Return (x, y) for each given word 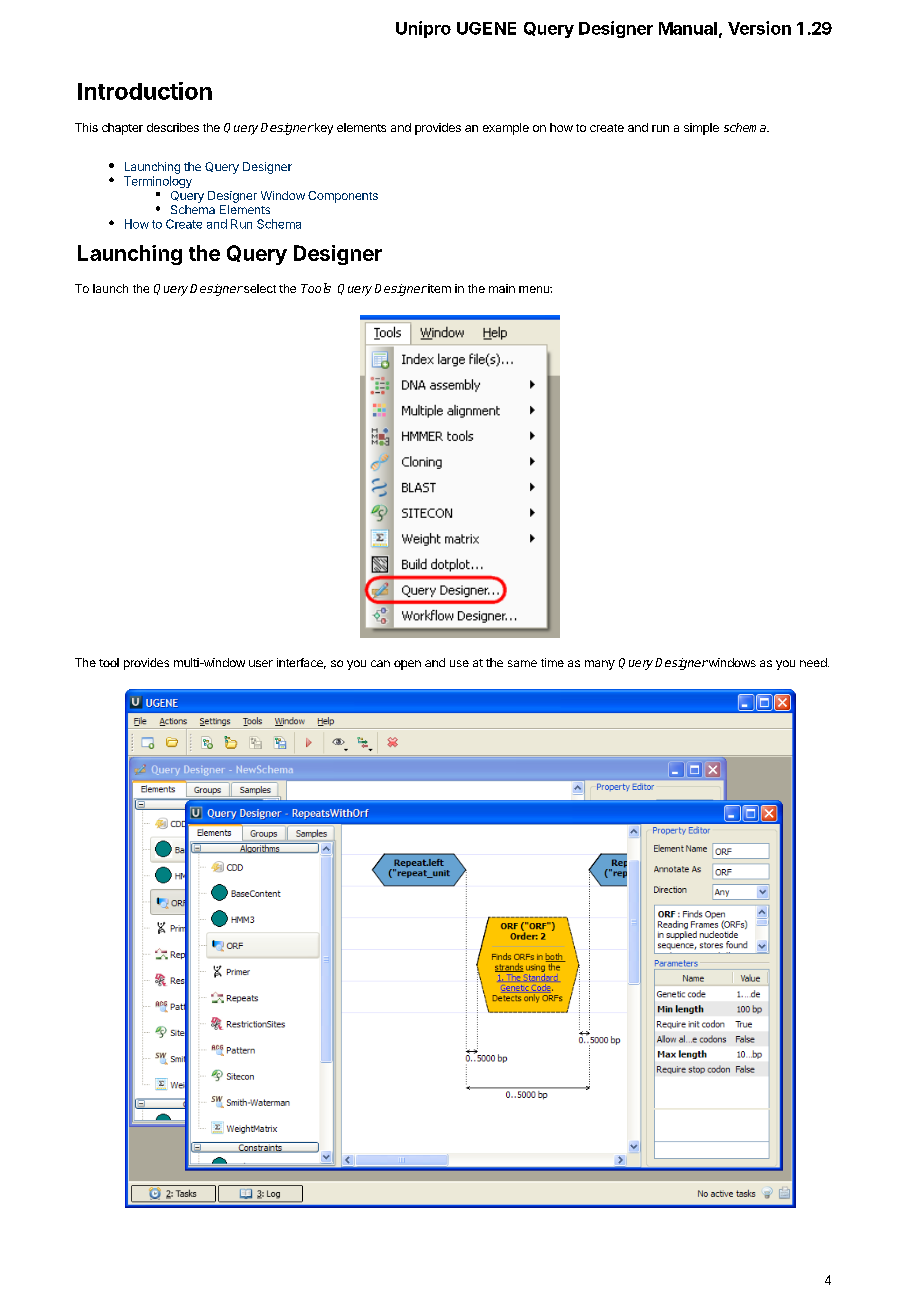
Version (759, 28)
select (259, 288)
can (380, 663)
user (261, 663)
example (506, 129)
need (814, 662)
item (438, 288)
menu (535, 289)
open (407, 665)
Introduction (145, 91)
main (502, 288)
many (600, 665)
